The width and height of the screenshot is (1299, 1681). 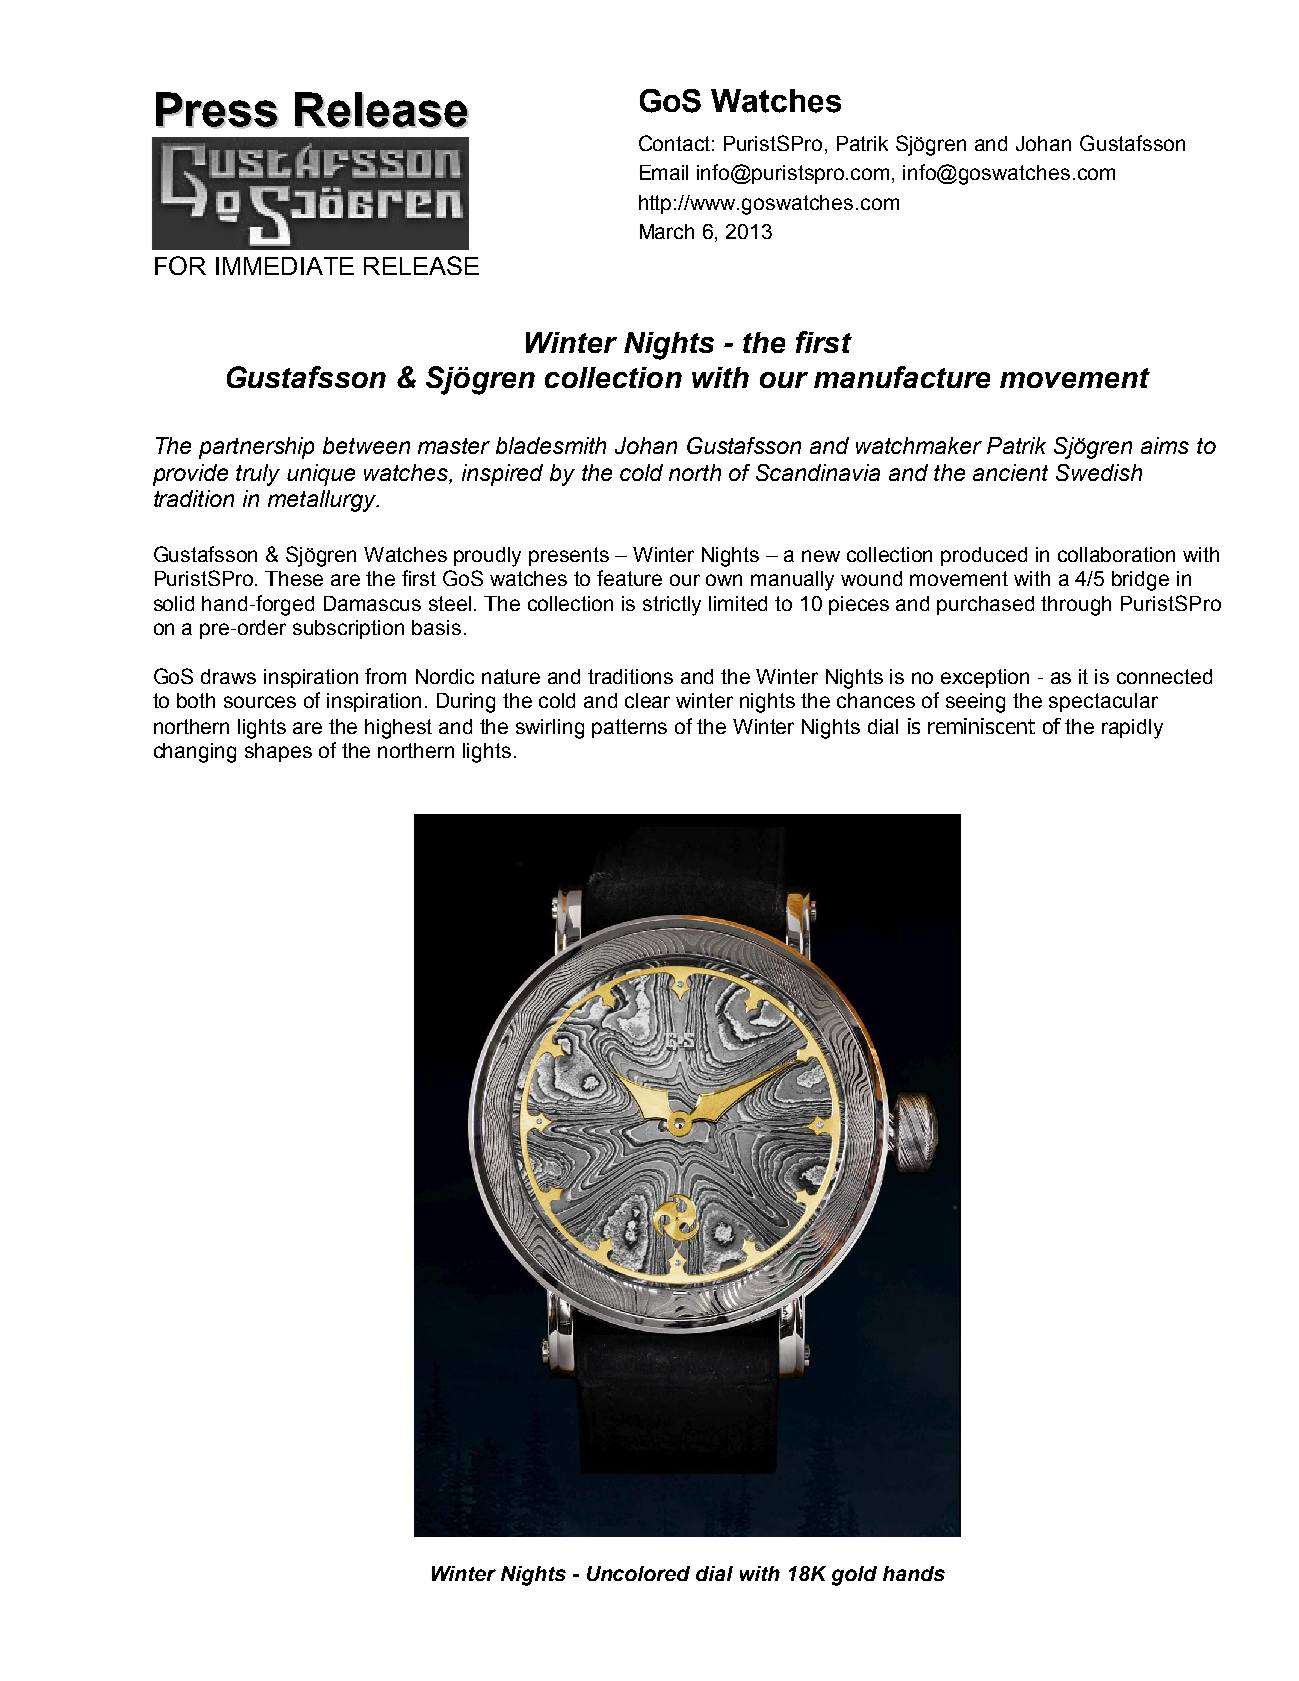 What do you see at coordinates (672, 606) in the screenshot?
I see `strictly` at bounding box center [672, 606].
